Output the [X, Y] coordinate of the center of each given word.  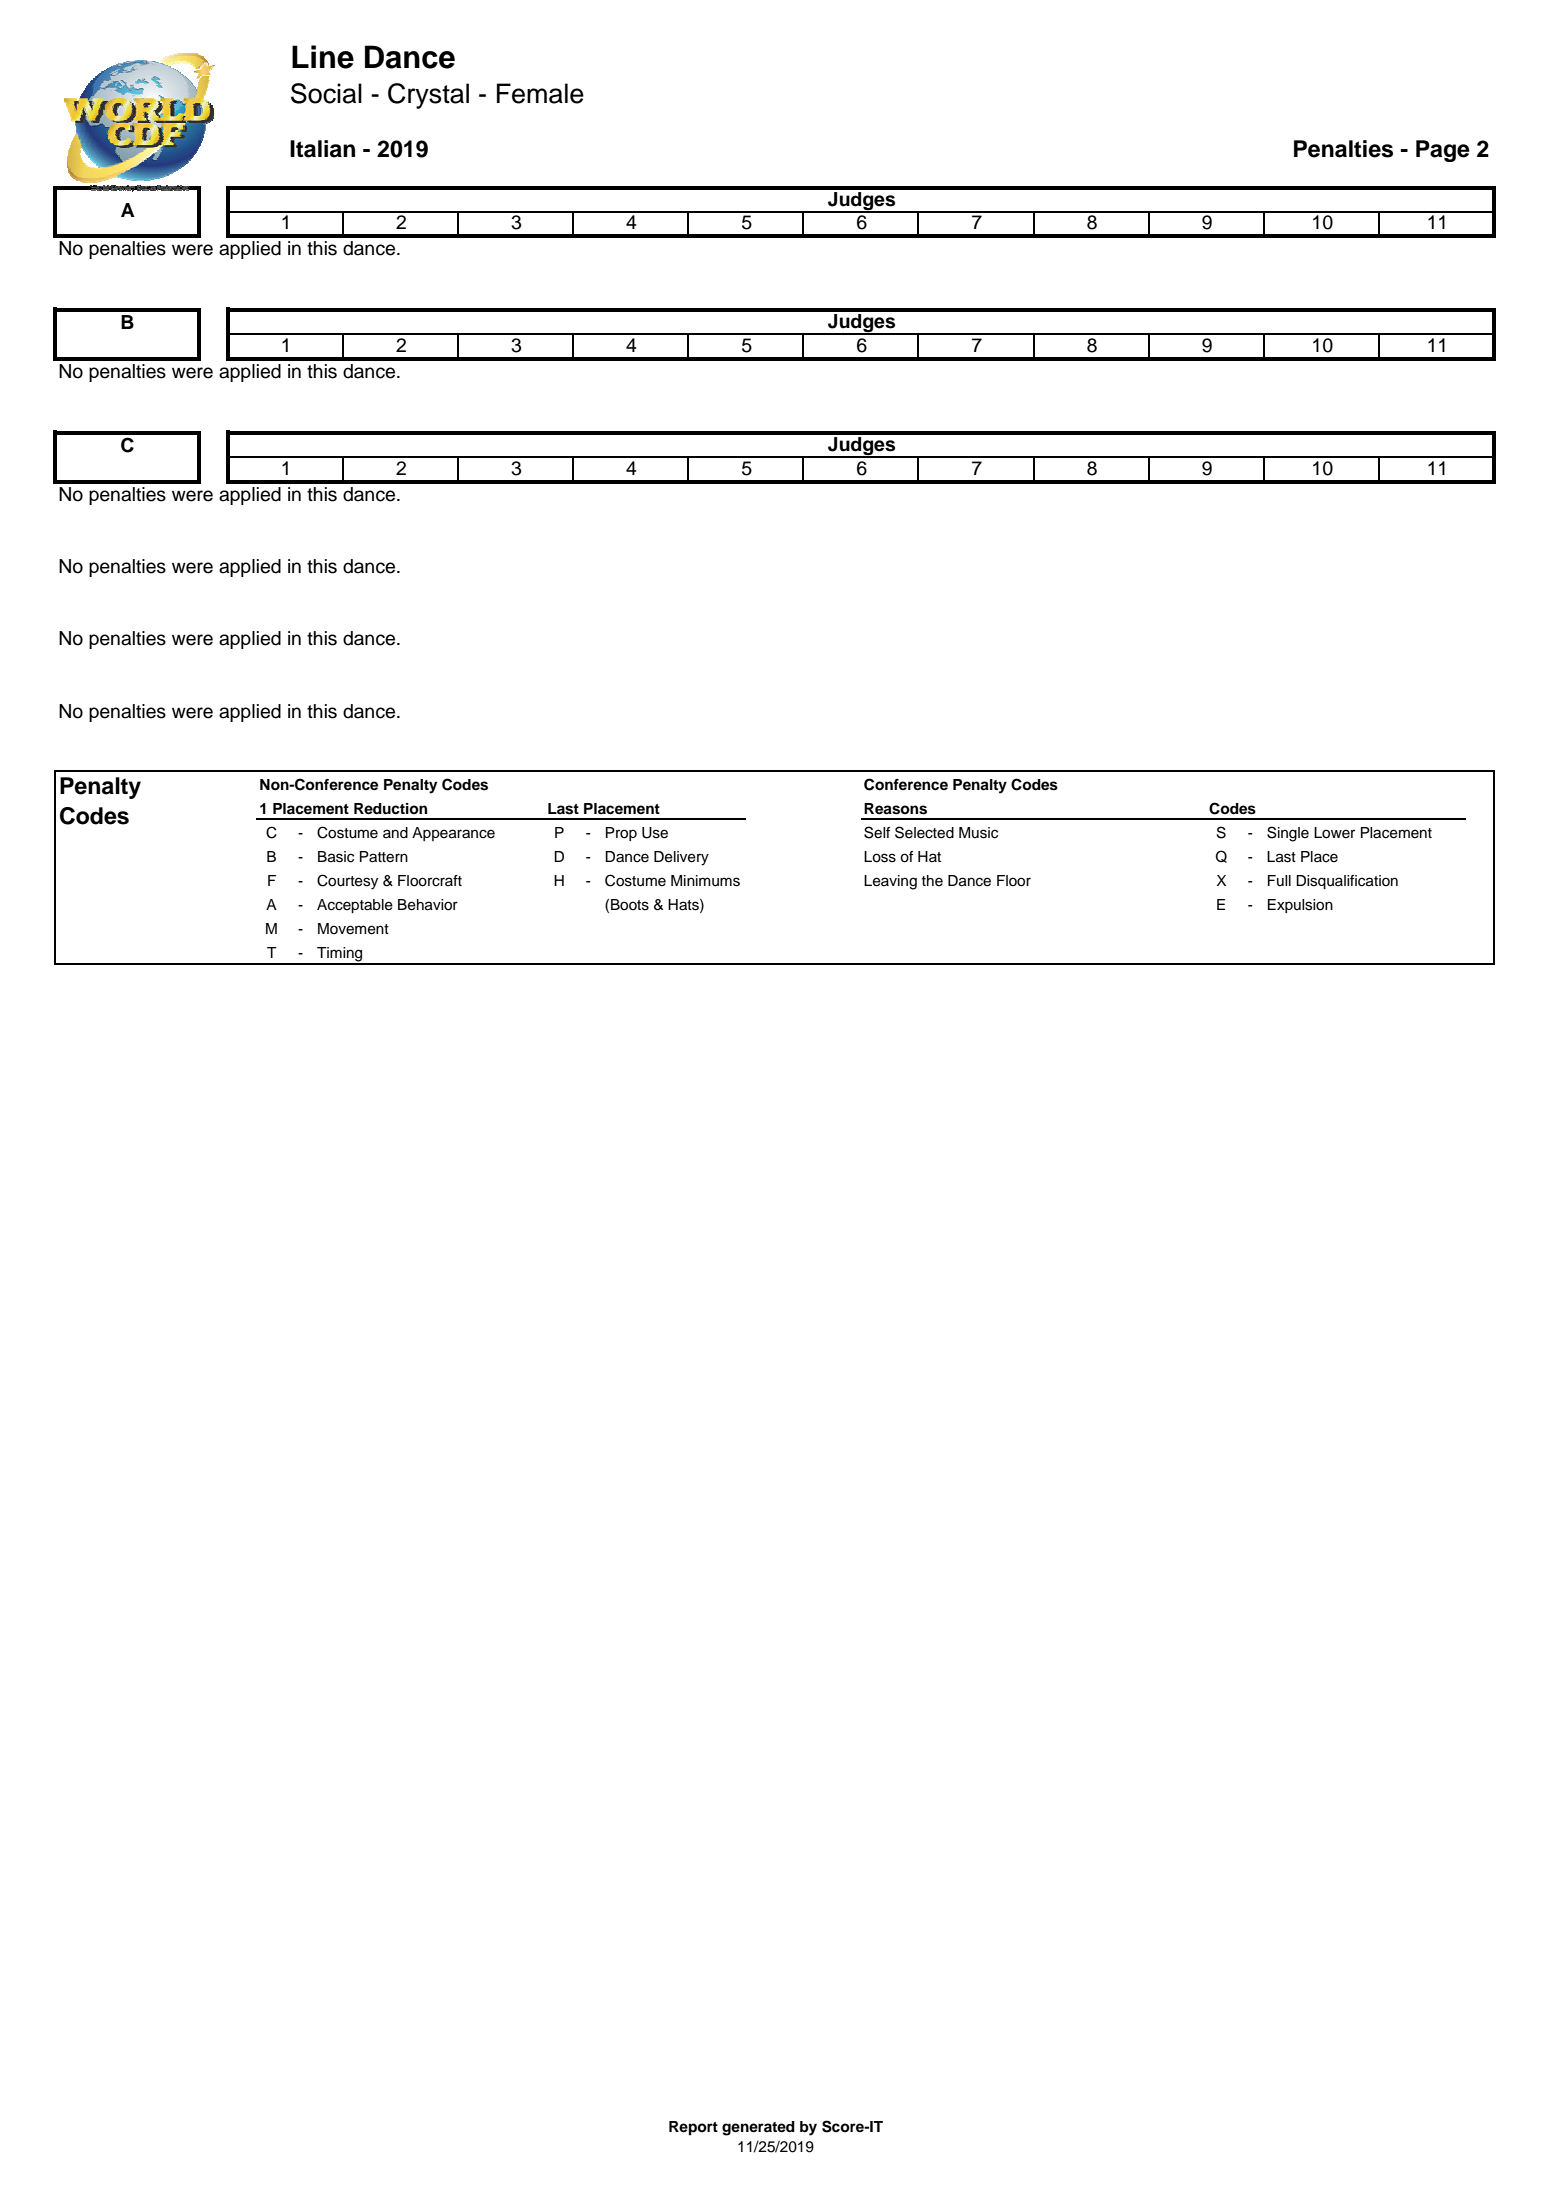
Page [1443, 151]
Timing [340, 955]
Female [540, 93]
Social [326, 93]
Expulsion [1300, 906]
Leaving [890, 882]
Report [693, 2128]
